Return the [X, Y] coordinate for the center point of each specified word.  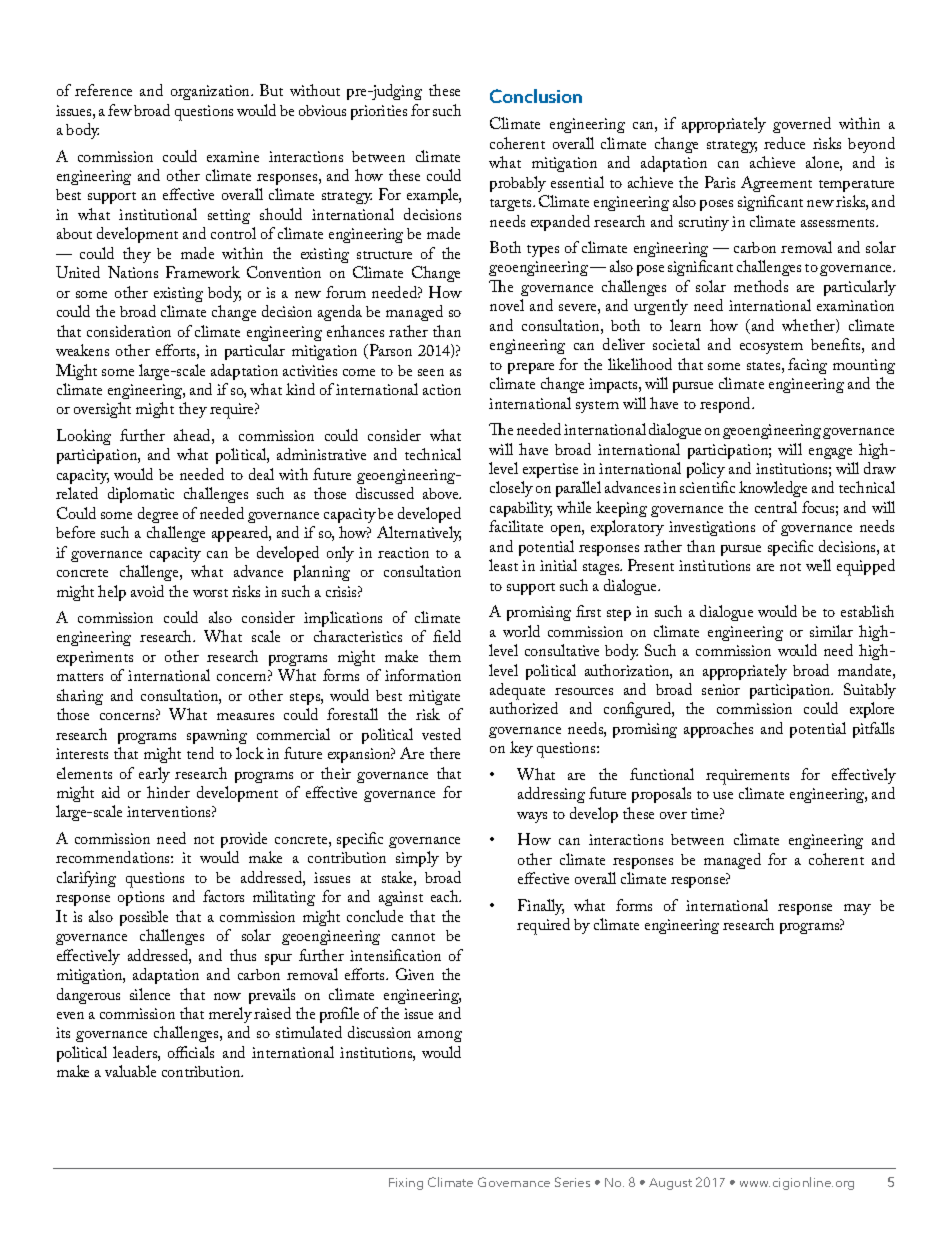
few [120, 110]
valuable [130, 1071]
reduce [784, 143]
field [447, 636]
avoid [147, 591]
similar [831, 631]
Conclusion [536, 96]
